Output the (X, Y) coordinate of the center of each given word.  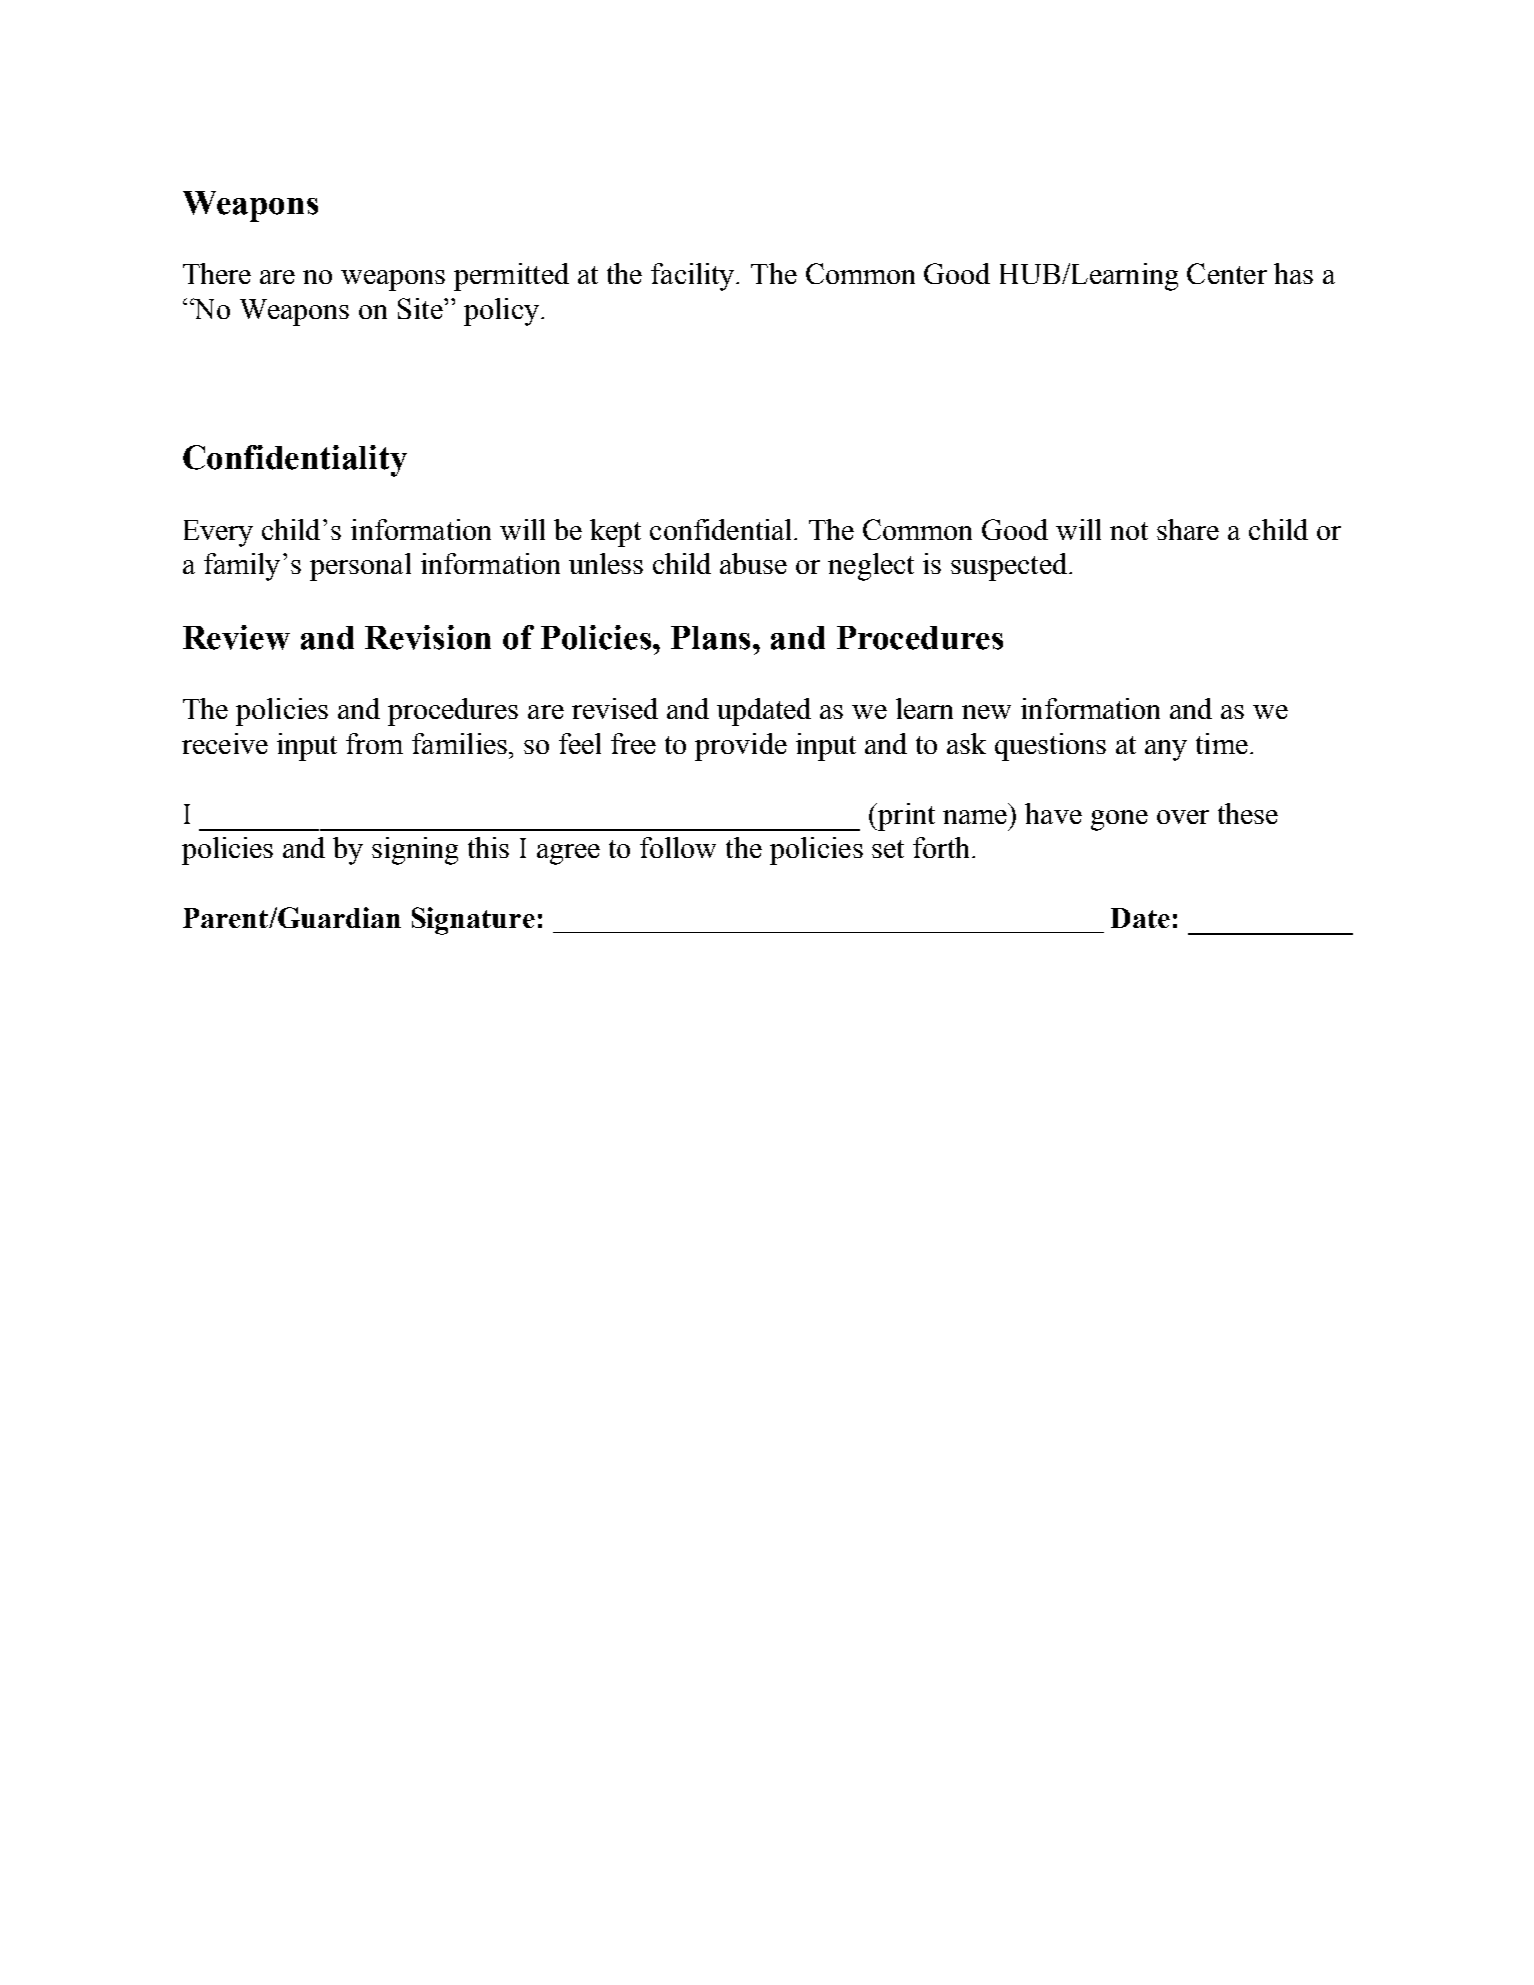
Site (421, 308)
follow (678, 847)
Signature (473, 921)
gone (1119, 820)
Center (1227, 273)
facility (694, 277)
